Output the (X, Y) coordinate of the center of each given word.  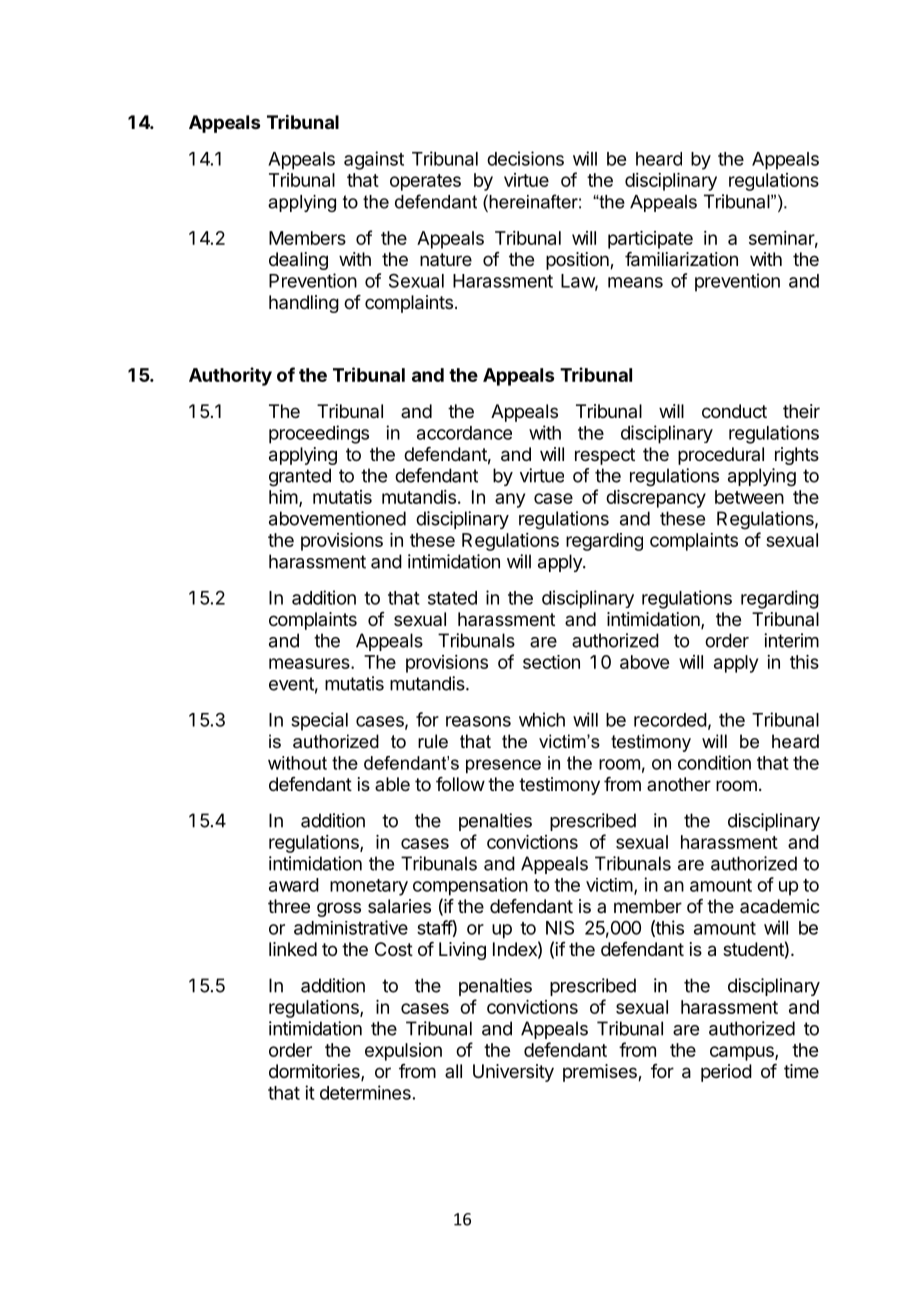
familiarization (681, 259)
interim (791, 640)
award (294, 885)
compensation (470, 886)
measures (310, 663)
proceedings (319, 434)
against (374, 160)
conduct (734, 411)
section (551, 662)
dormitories (315, 1072)
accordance (464, 433)
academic (780, 906)
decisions (525, 158)
